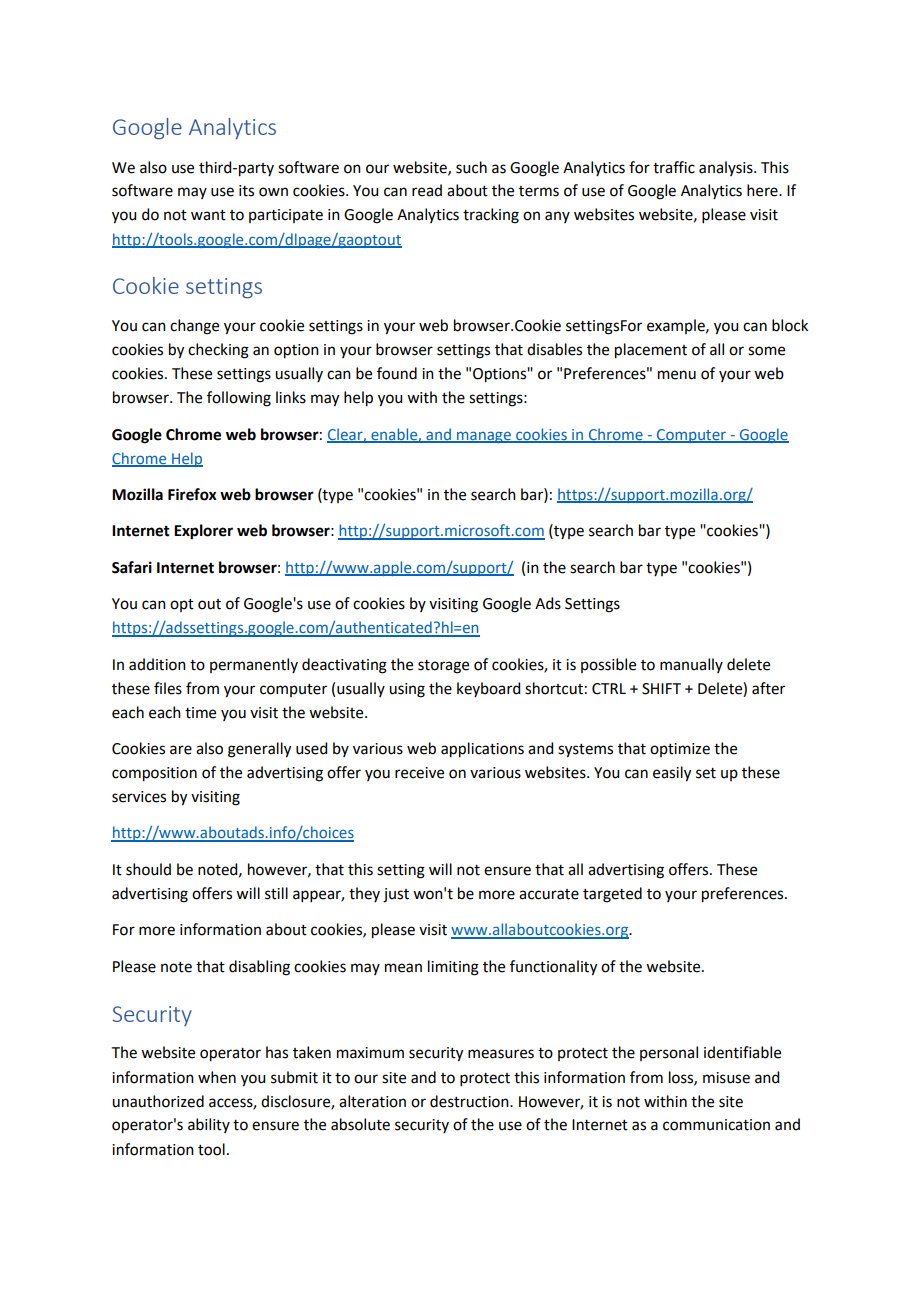 The image size is (924, 1308). I want to click on storage, so click(443, 667).
